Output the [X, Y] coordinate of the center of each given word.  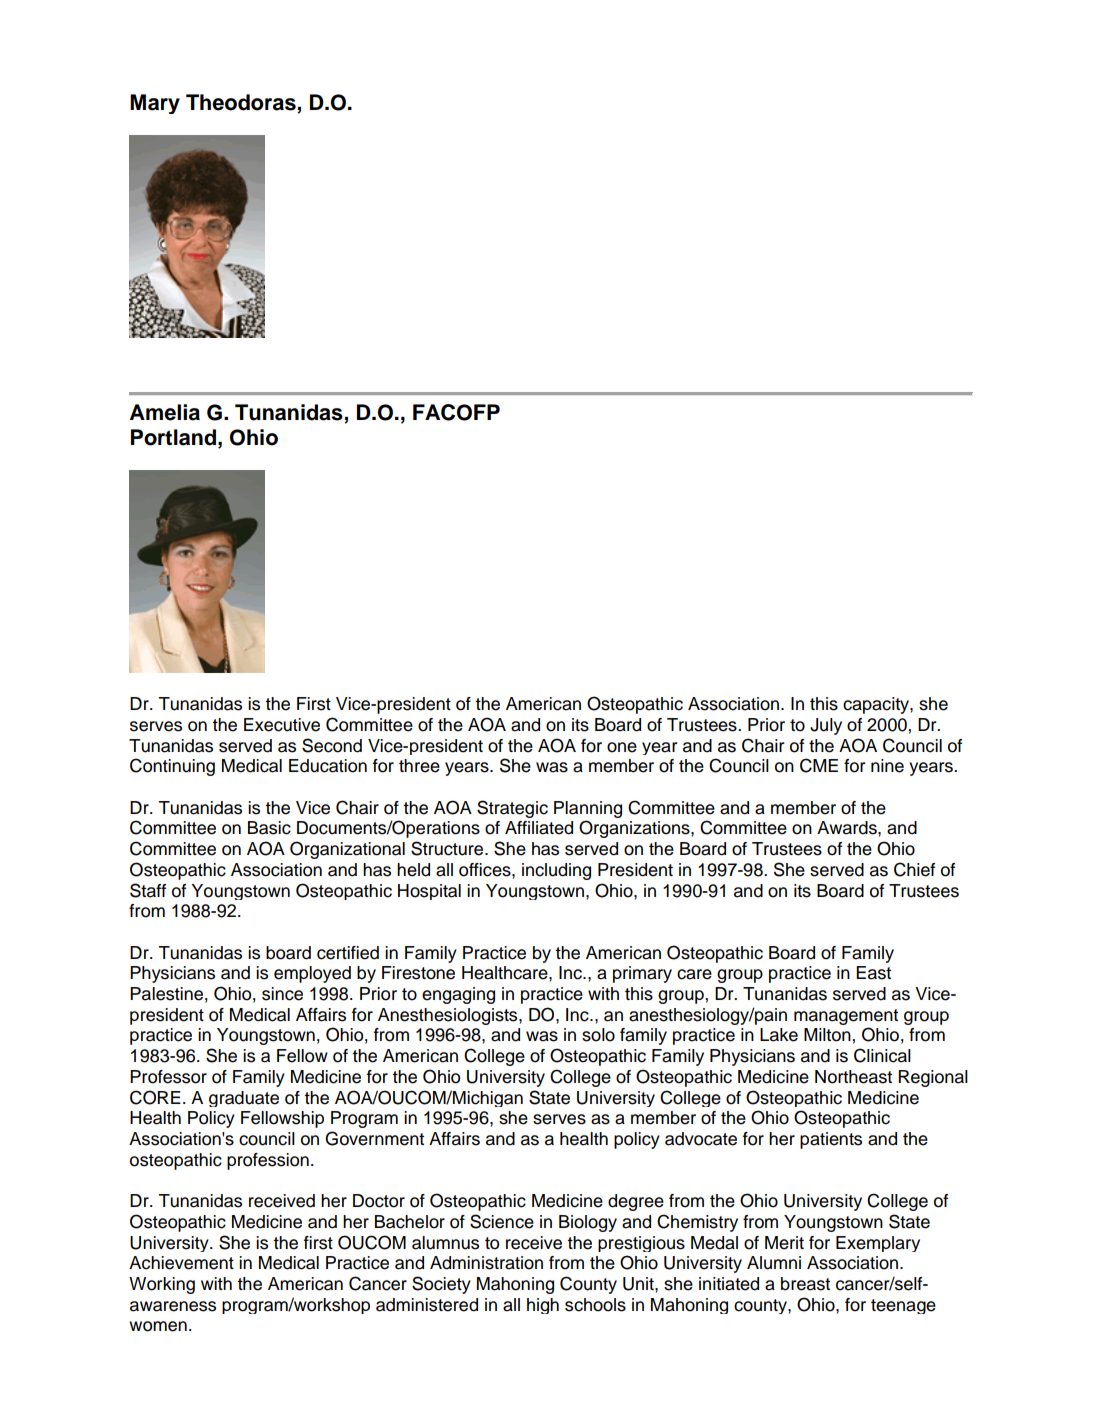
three [419, 766]
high [543, 1306]
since [282, 994]
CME [819, 765]
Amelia [165, 412]
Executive [282, 725]
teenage [903, 1306]
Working [162, 1285]
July [826, 726]
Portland [173, 437]
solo [598, 1035]
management [846, 1017]
